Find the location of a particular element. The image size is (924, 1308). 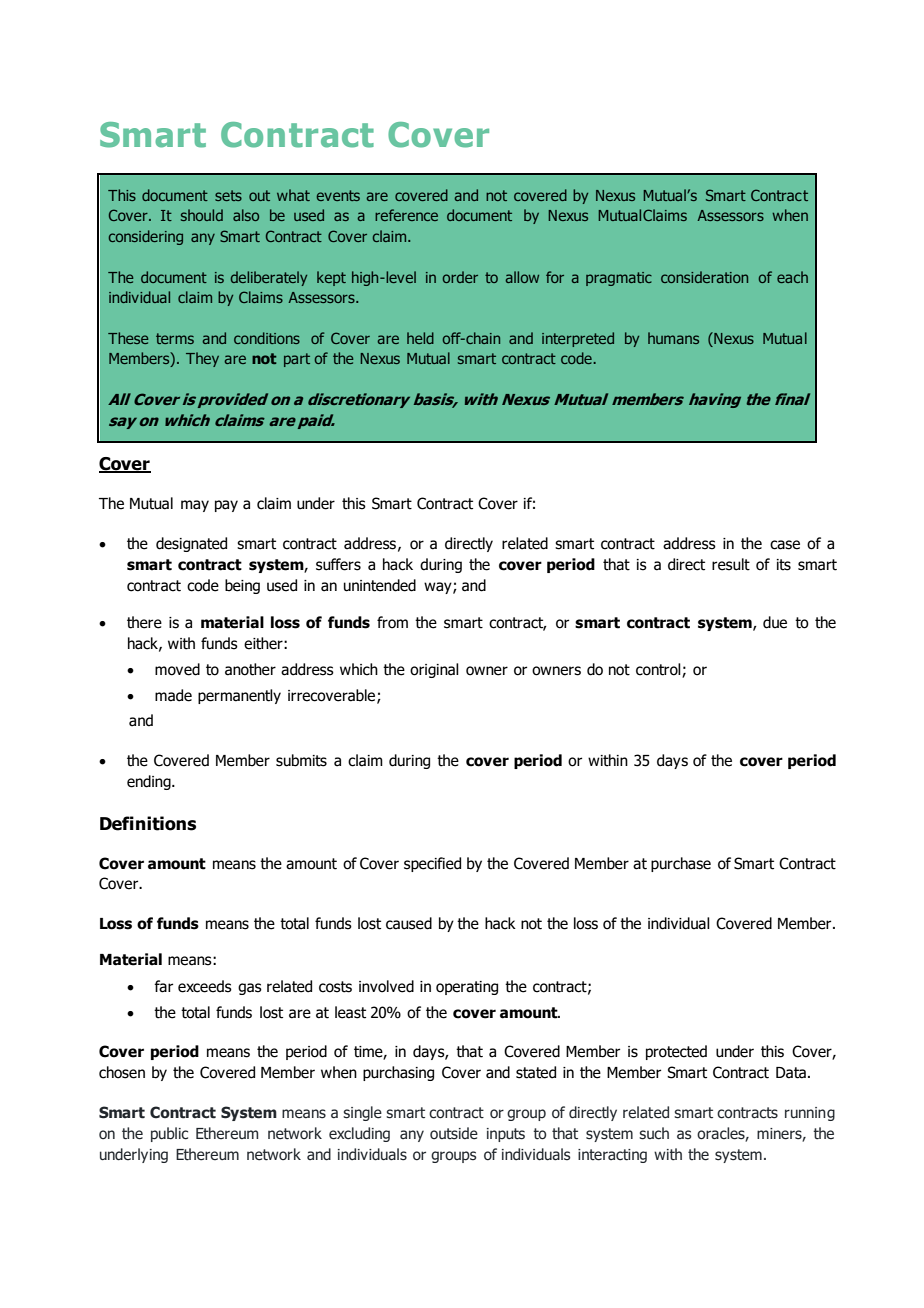

public is located at coordinates (169, 1134).
